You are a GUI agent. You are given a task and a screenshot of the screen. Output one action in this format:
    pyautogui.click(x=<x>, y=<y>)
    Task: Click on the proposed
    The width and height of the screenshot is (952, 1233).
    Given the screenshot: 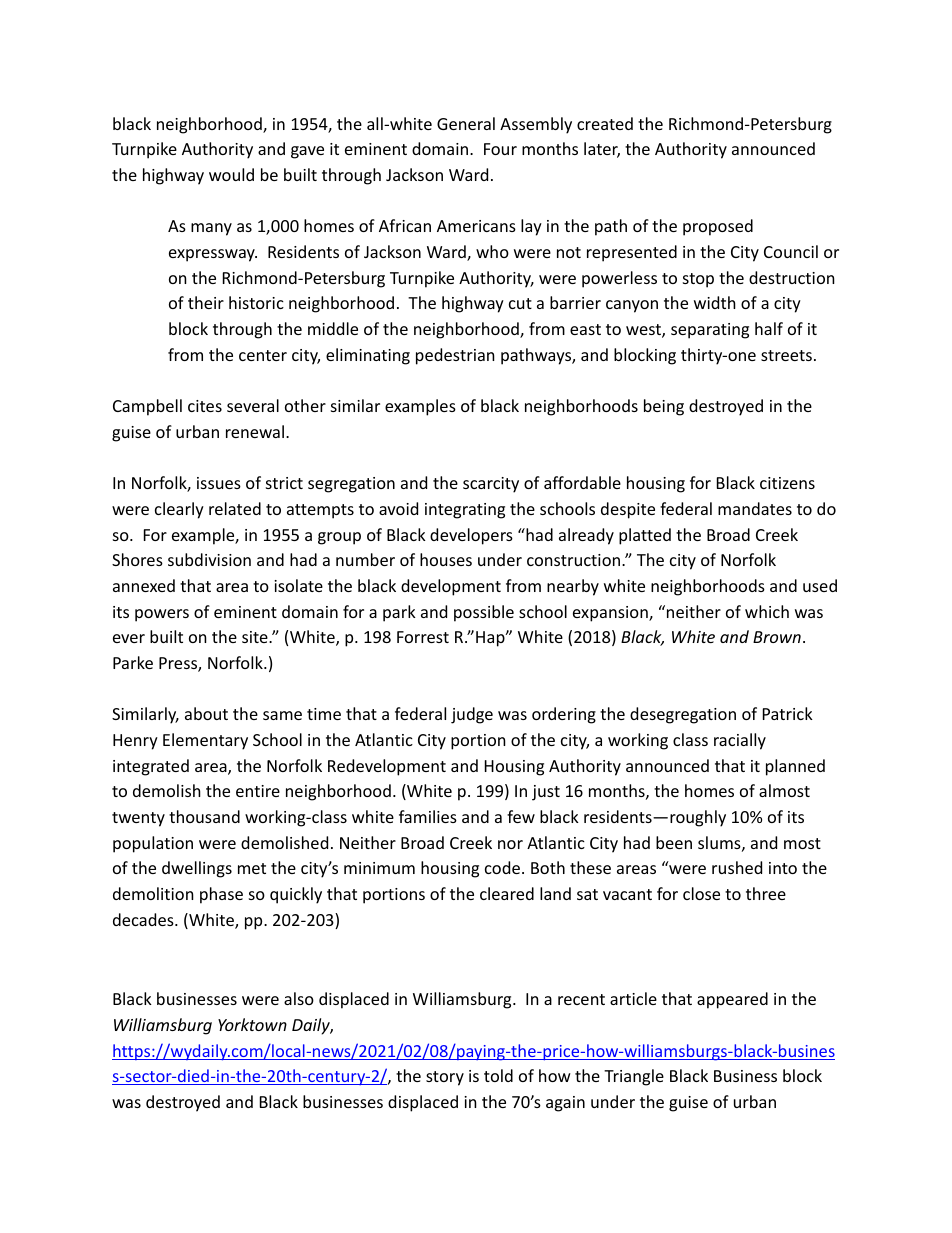 What is the action you would take?
    pyautogui.click(x=718, y=227)
